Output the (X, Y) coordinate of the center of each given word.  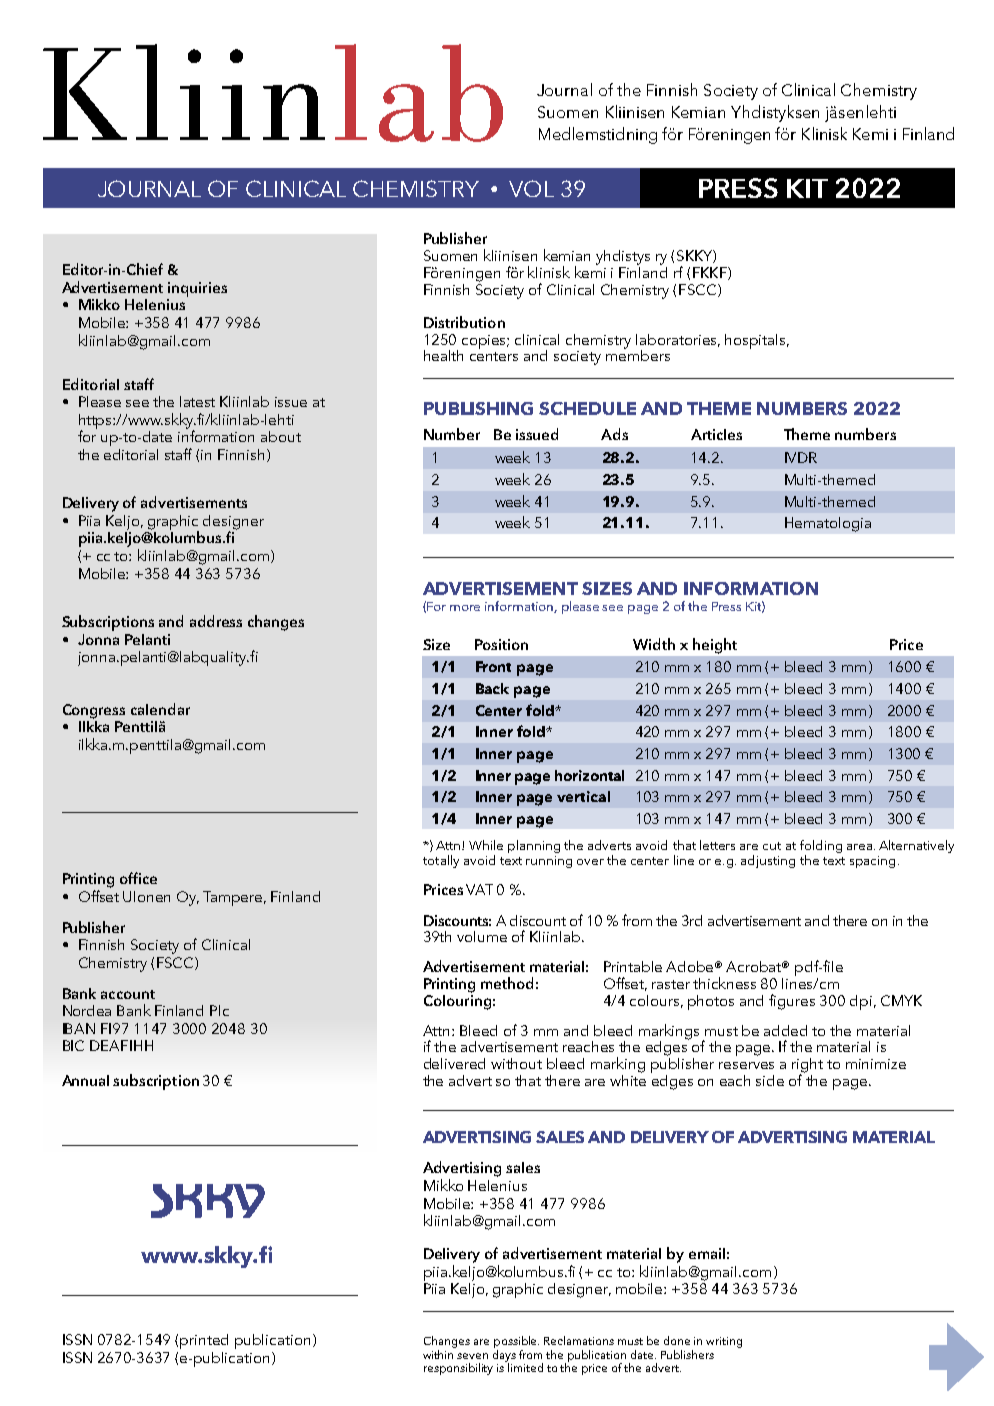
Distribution (464, 322)
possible (516, 1342)
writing (724, 1342)
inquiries (197, 289)
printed (204, 1341)
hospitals (756, 341)
